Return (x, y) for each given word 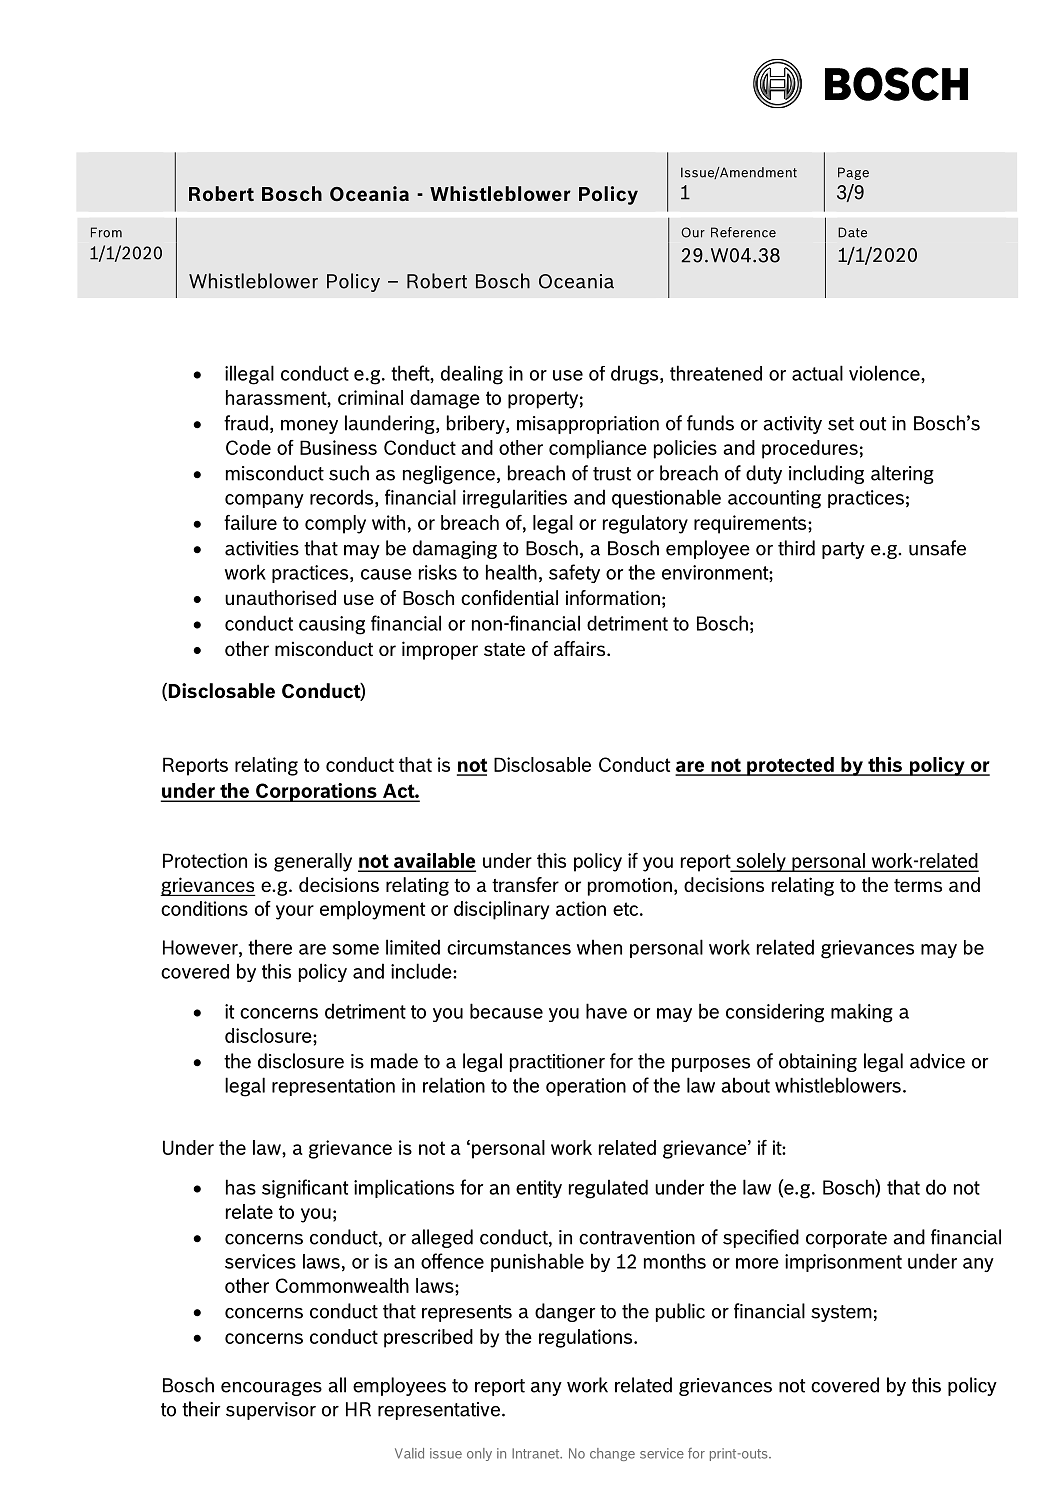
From (106, 232)
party (843, 550)
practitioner (557, 1063)
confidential (509, 597)
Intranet (537, 1453)
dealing (472, 375)
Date (852, 232)
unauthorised (280, 597)
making (862, 1013)
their (201, 1409)
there (270, 947)
